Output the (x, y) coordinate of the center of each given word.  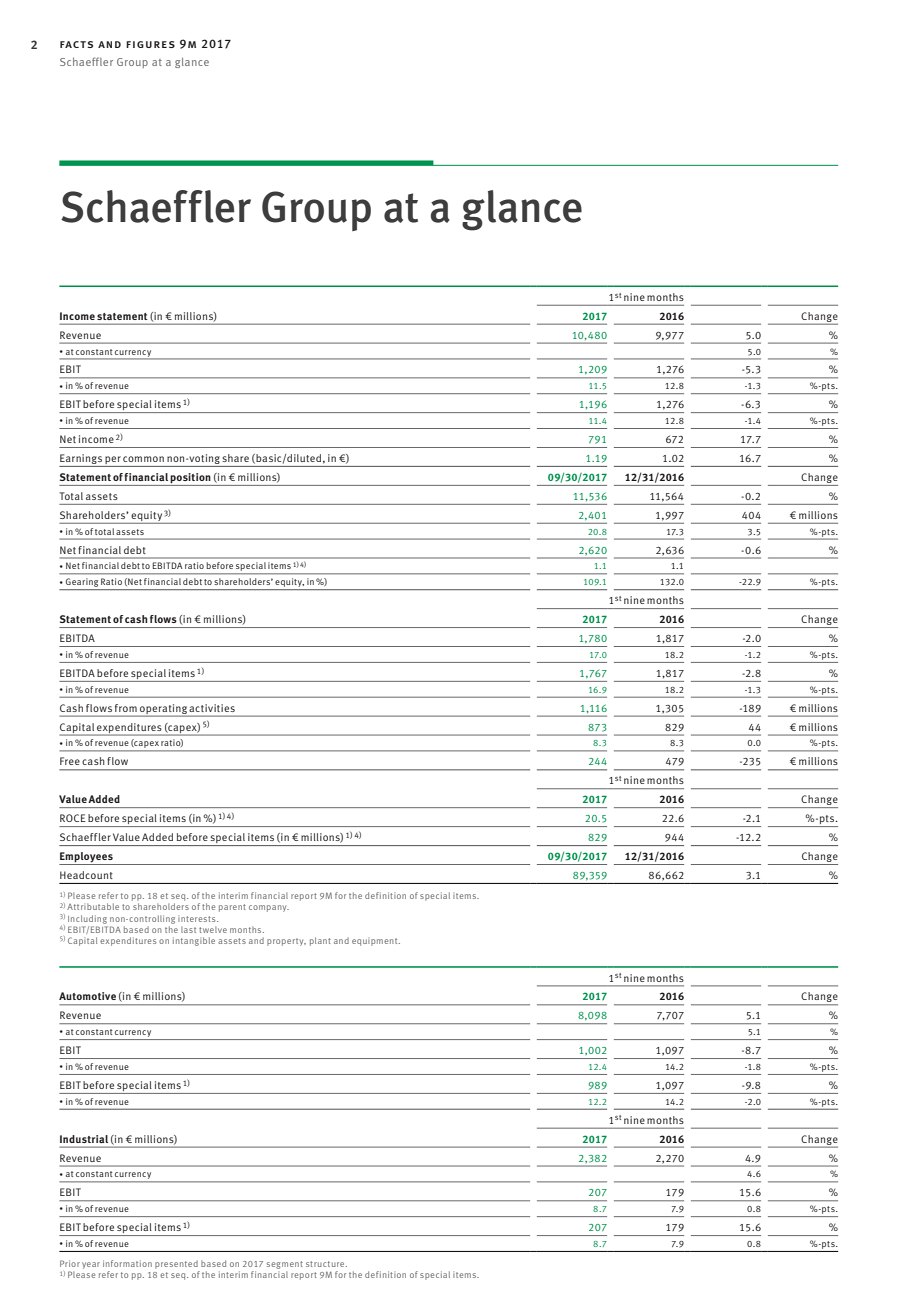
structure (326, 1264)
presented (177, 1266)
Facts (76, 44)
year (91, 1265)
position (191, 479)
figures (150, 44)
